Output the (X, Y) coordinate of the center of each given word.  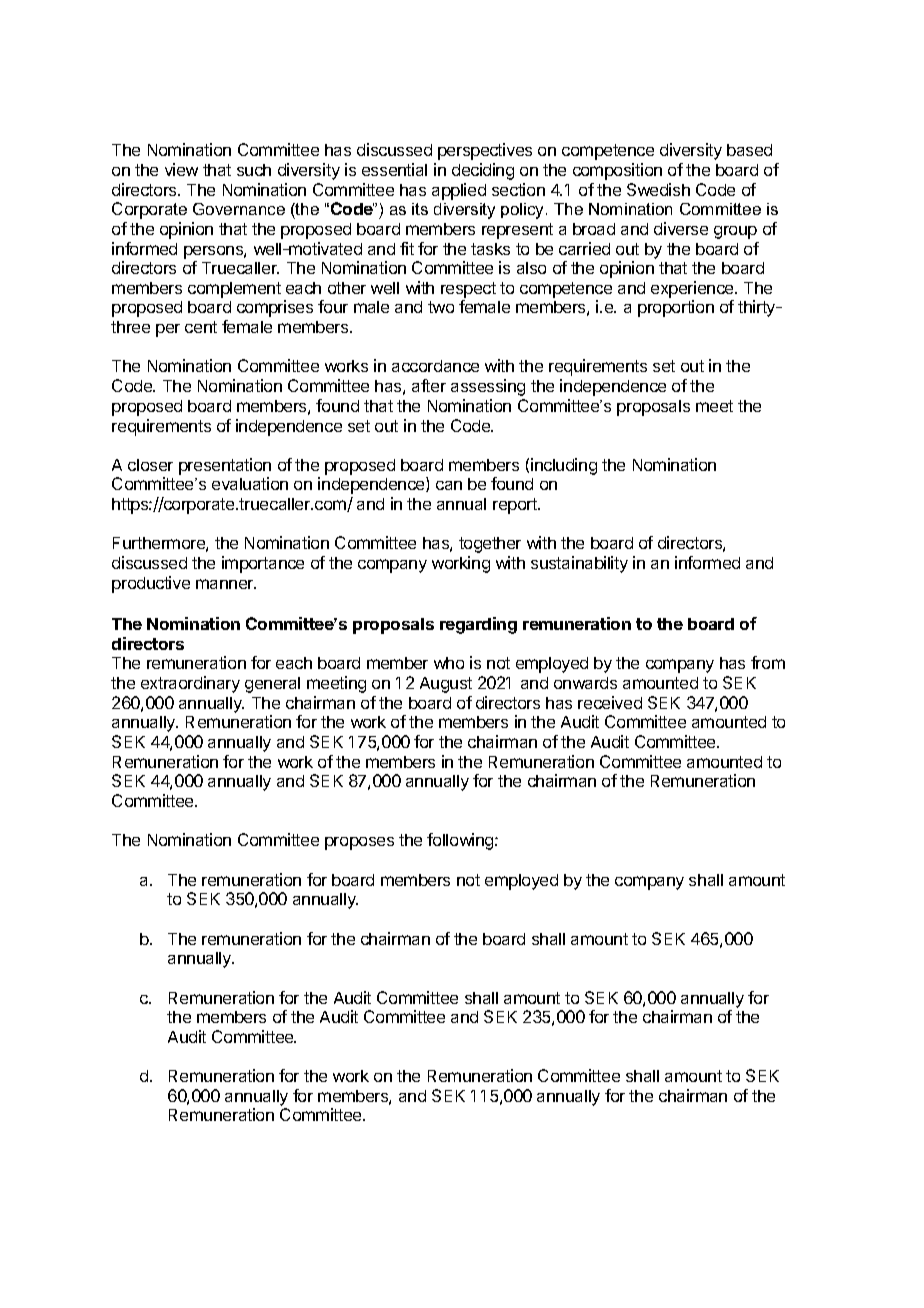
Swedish (658, 189)
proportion (676, 308)
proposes (359, 843)
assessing (488, 387)
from (768, 662)
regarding (478, 625)
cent (201, 327)
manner (226, 584)
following (461, 841)
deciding (483, 171)
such (254, 170)
